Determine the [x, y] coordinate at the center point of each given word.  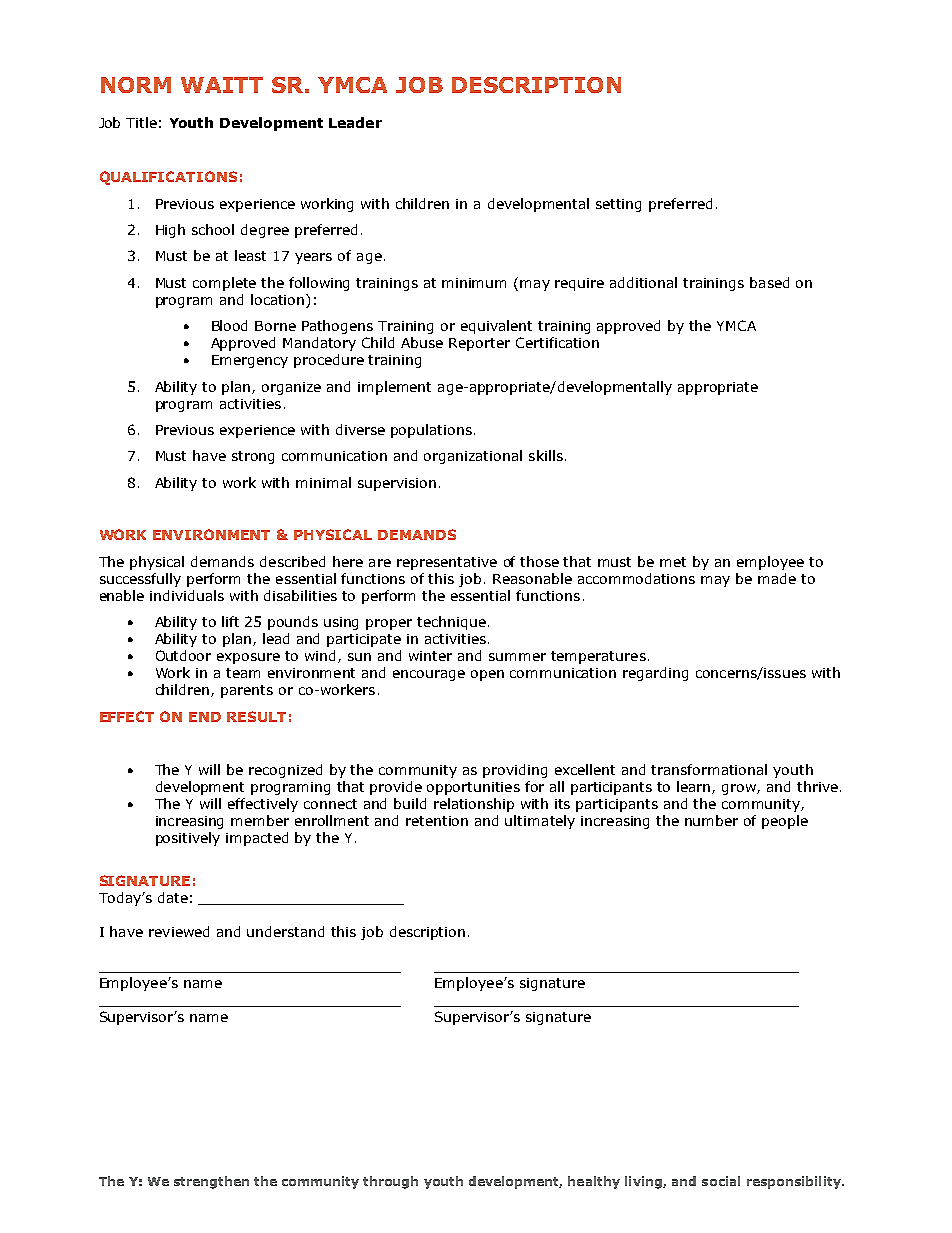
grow [740, 789]
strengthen [211, 1182]
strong [253, 457]
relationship [474, 805]
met [673, 562]
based [769, 282]
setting [618, 205]
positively [188, 839]
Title [141, 122]
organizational [473, 457]
